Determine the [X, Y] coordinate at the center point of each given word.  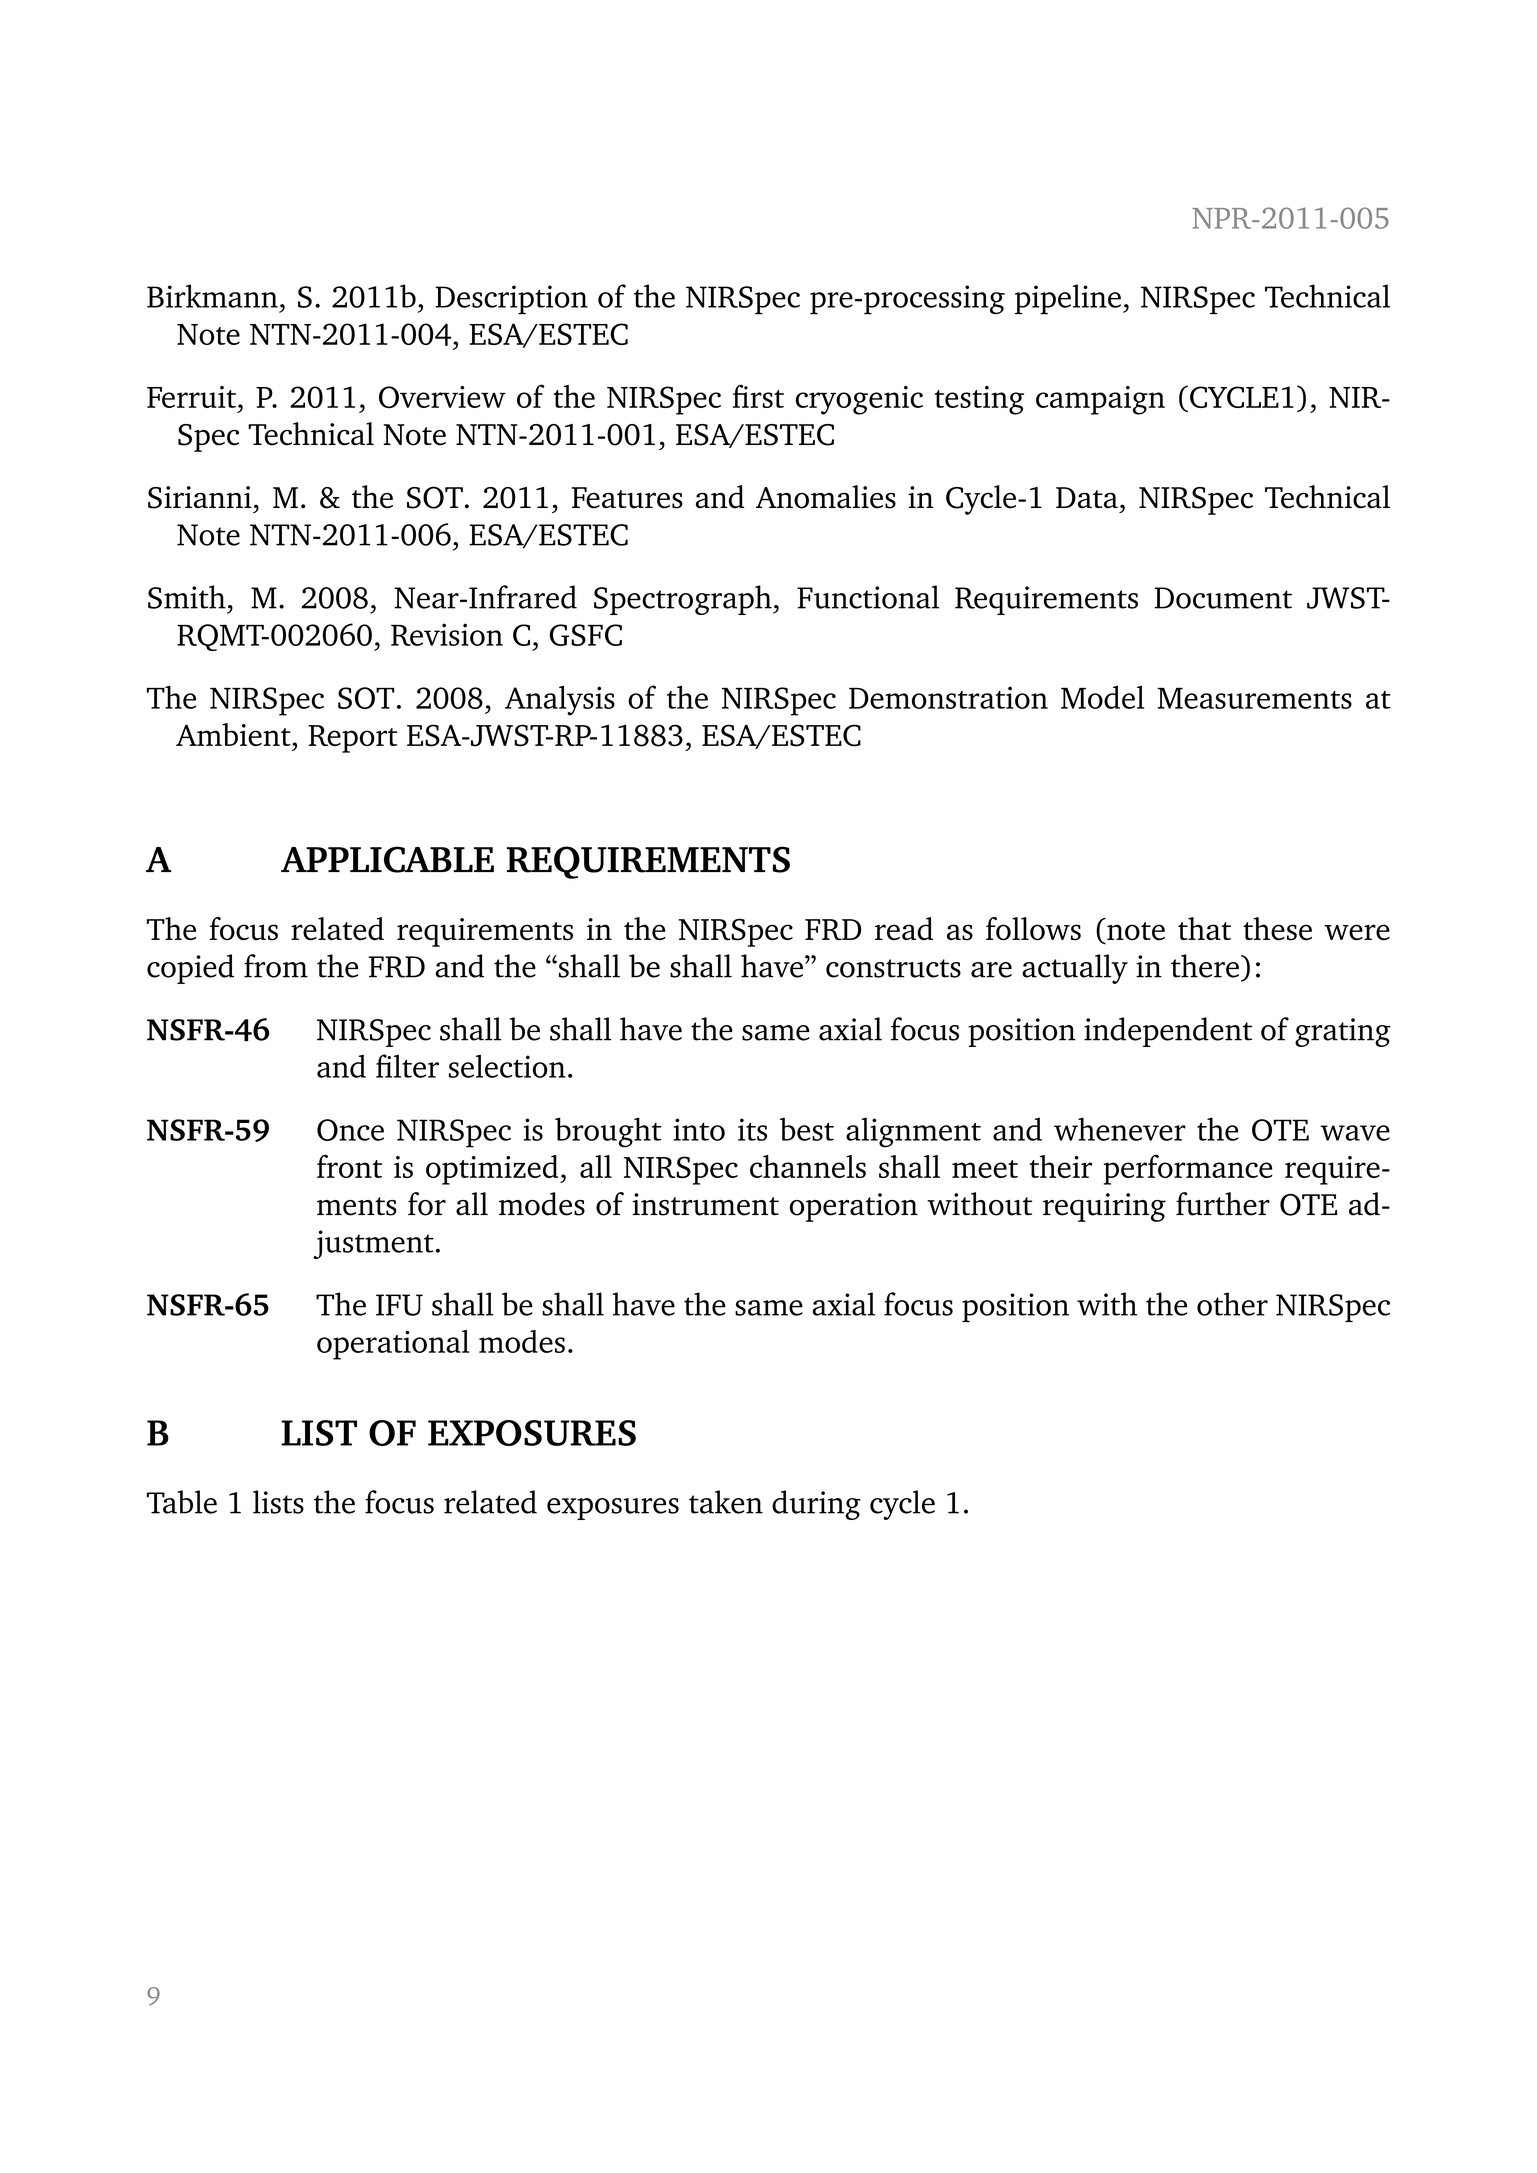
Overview [442, 397]
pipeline [1068, 299]
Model [1102, 697]
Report [353, 739]
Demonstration [948, 697]
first [758, 396]
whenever [1120, 1129]
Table [182, 1502]
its [752, 1129]
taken [726, 1502]
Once [350, 1130]
